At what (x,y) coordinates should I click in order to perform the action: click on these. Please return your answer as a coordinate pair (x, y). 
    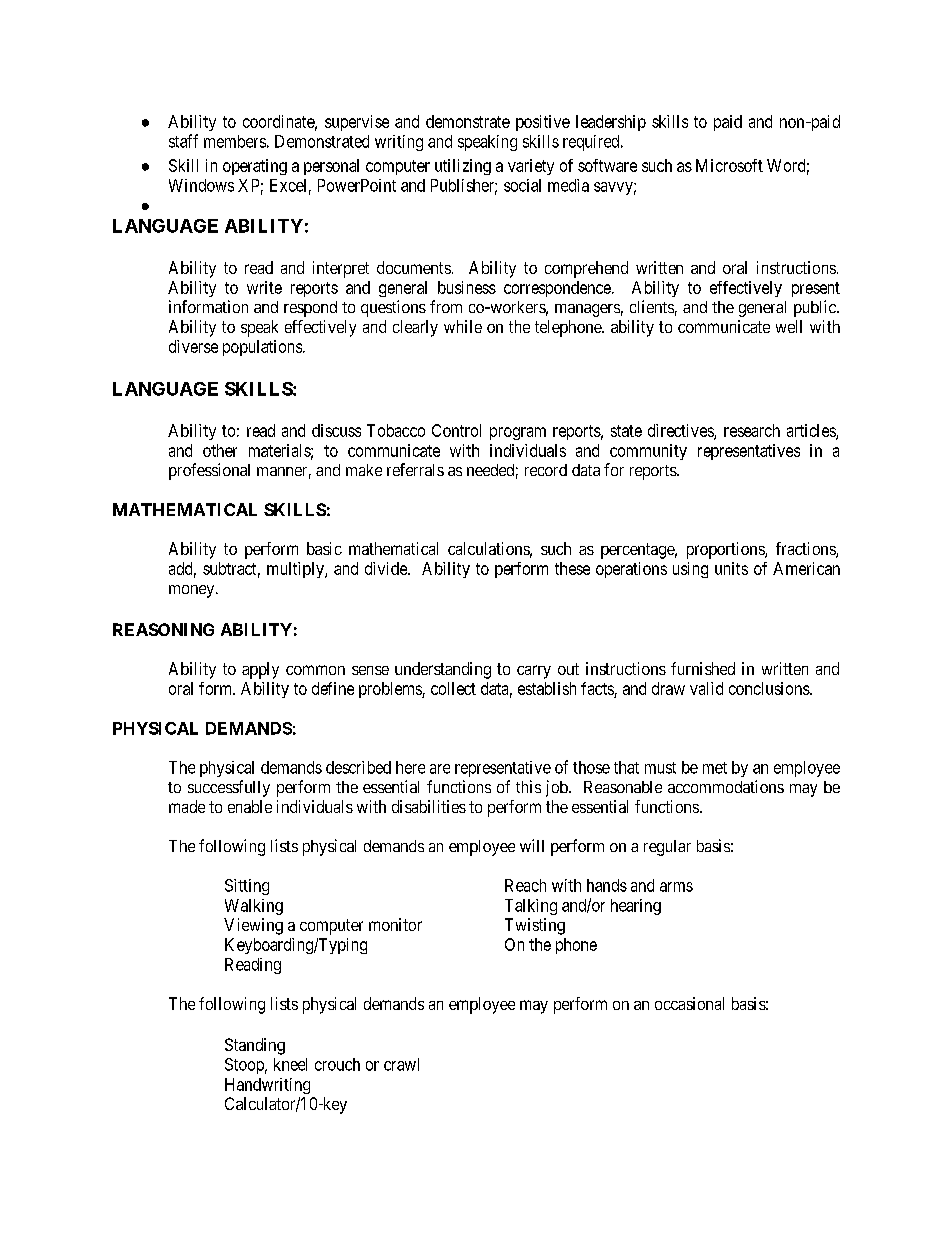
    Looking at the image, I should click on (572, 568).
